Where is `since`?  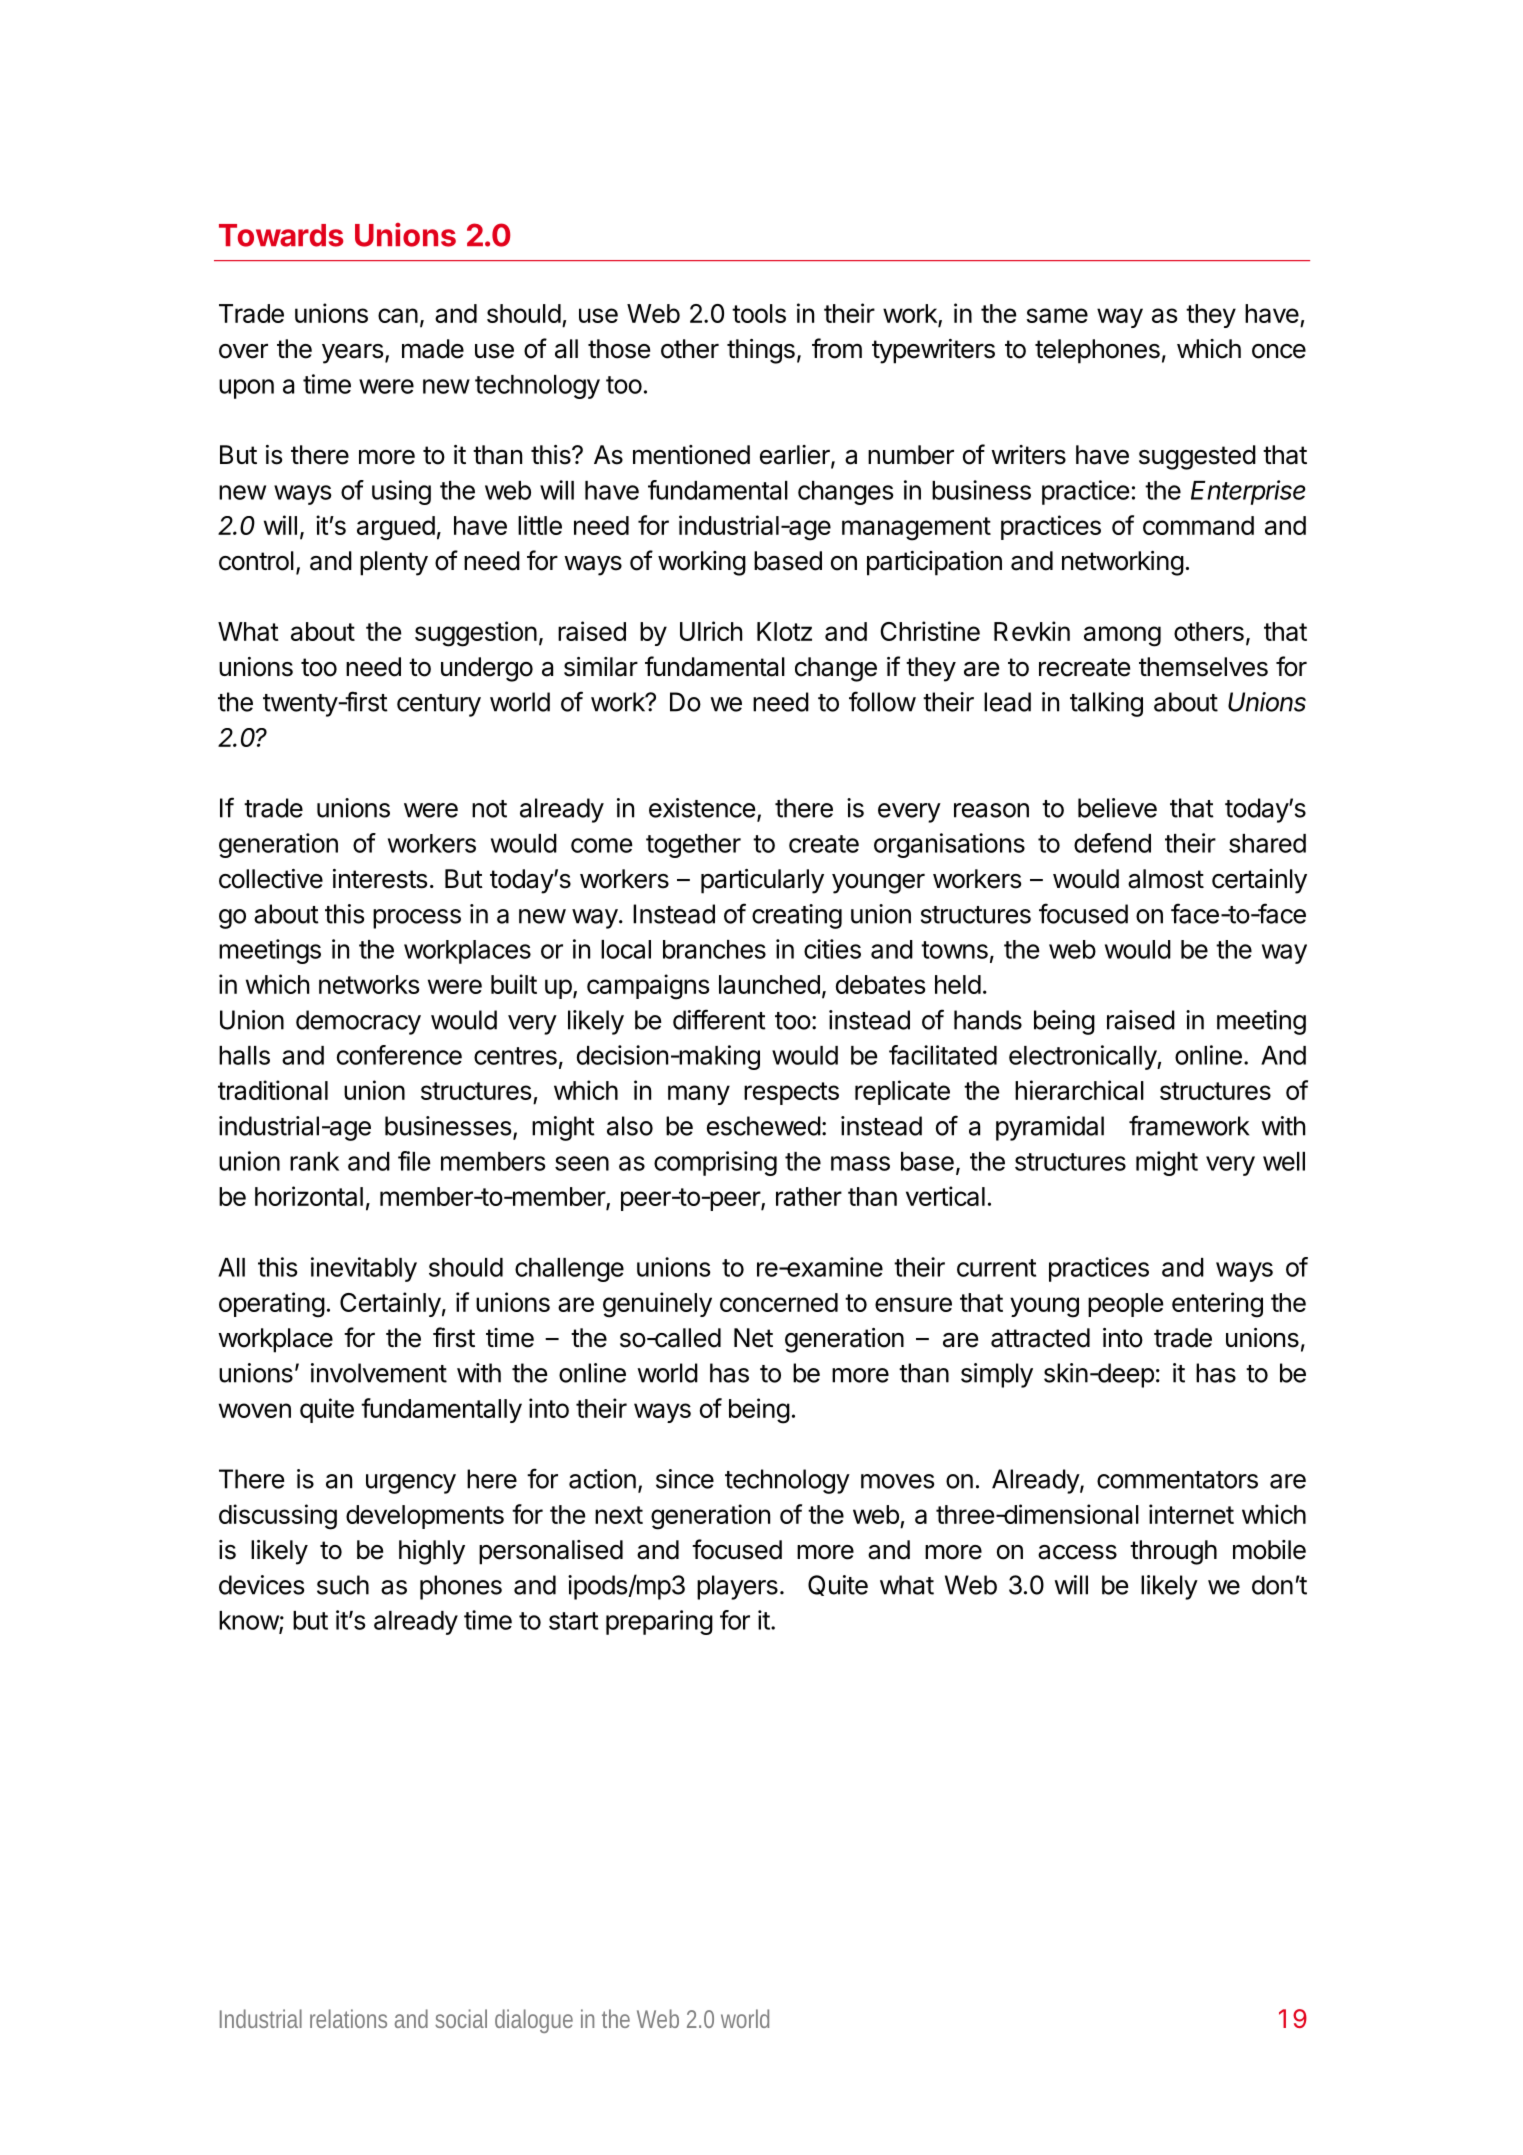 since is located at coordinates (685, 1479).
